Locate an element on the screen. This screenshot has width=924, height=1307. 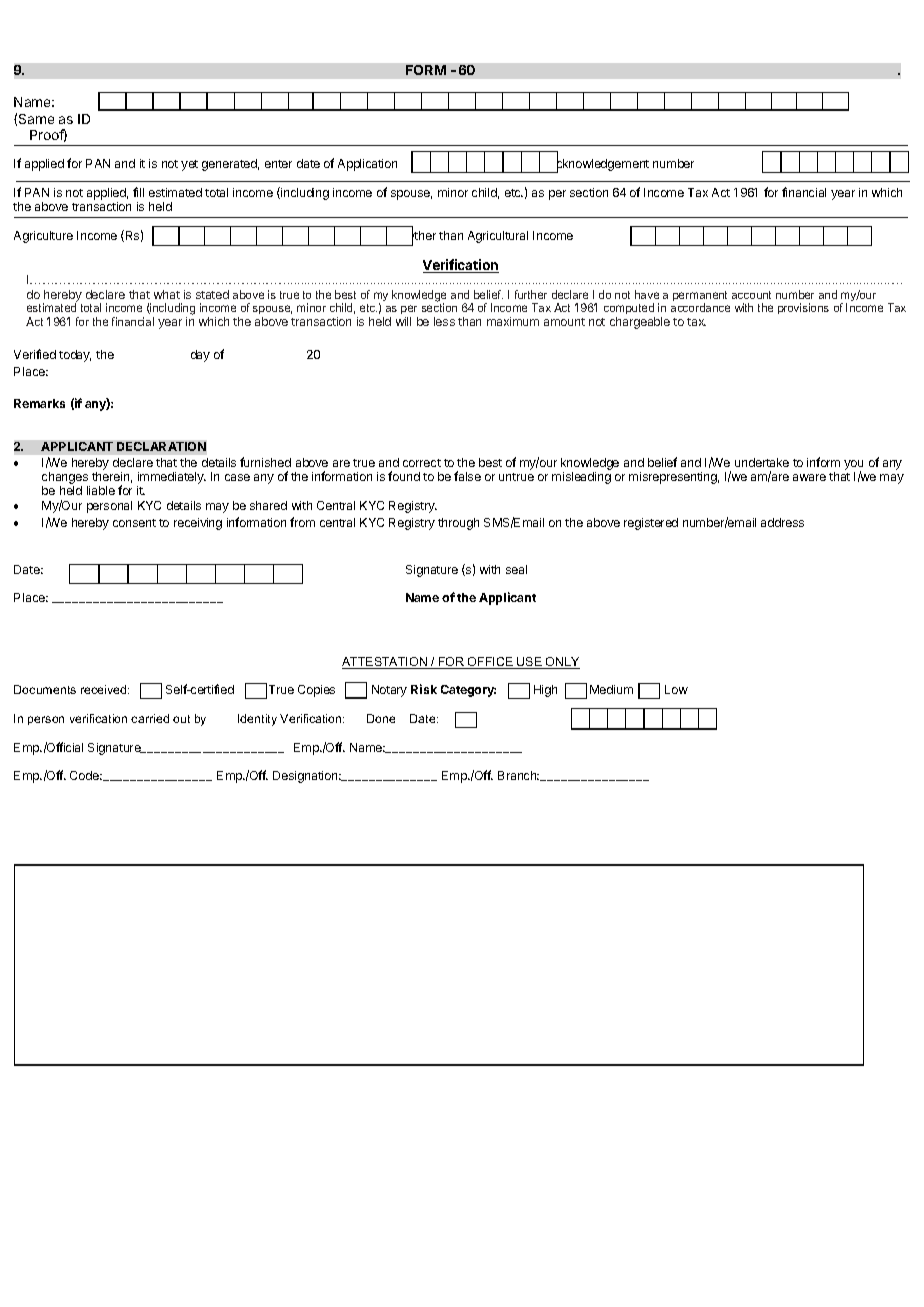
Agricultural is located at coordinates (498, 237).
